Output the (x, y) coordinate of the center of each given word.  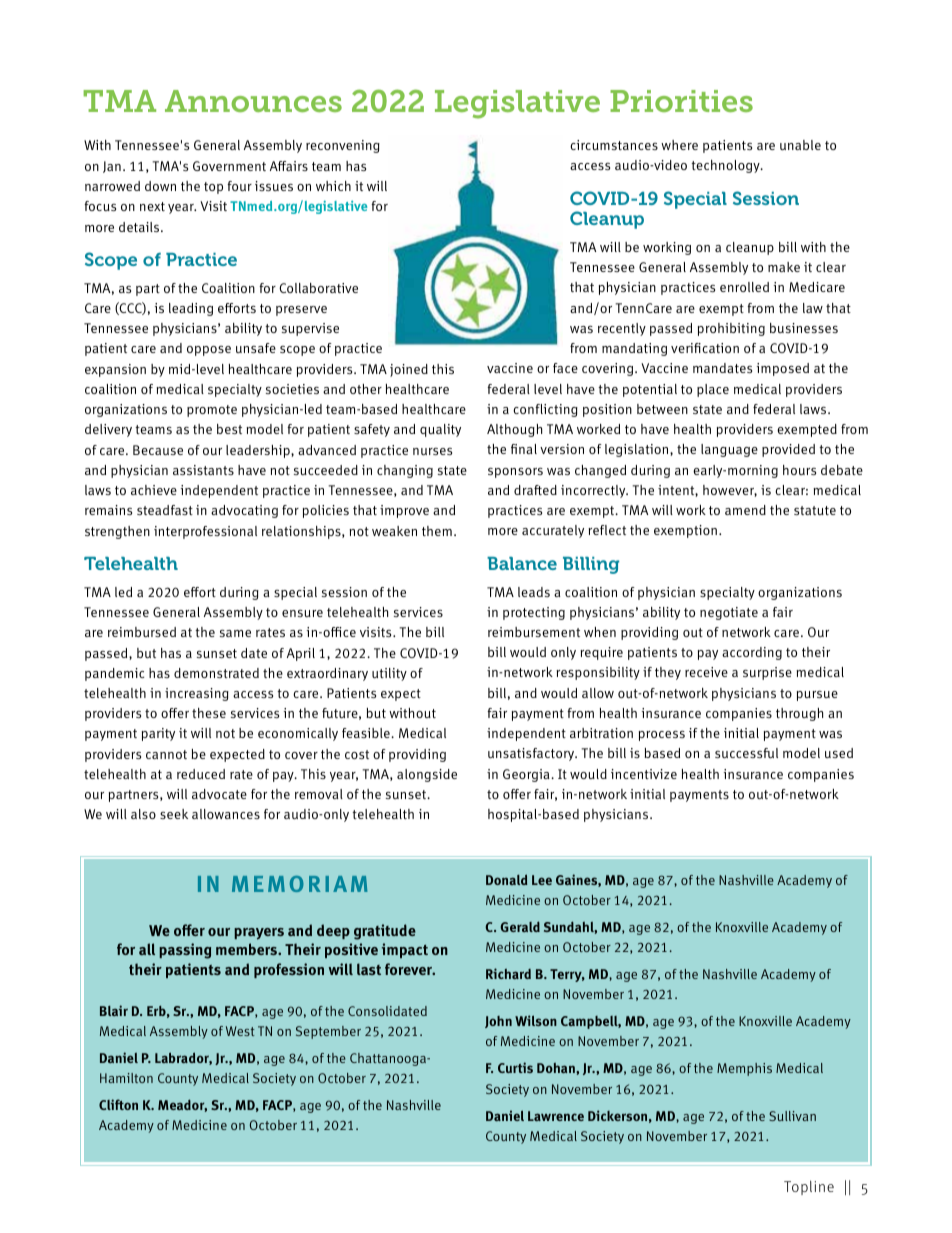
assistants (203, 470)
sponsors (515, 472)
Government (229, 166)
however (730, 491)
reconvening (343, 146)
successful (746, 753)
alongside (427, 775)
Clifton (118, 1104)
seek (174, 814)
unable (800, 145)
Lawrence (556, 1116)
